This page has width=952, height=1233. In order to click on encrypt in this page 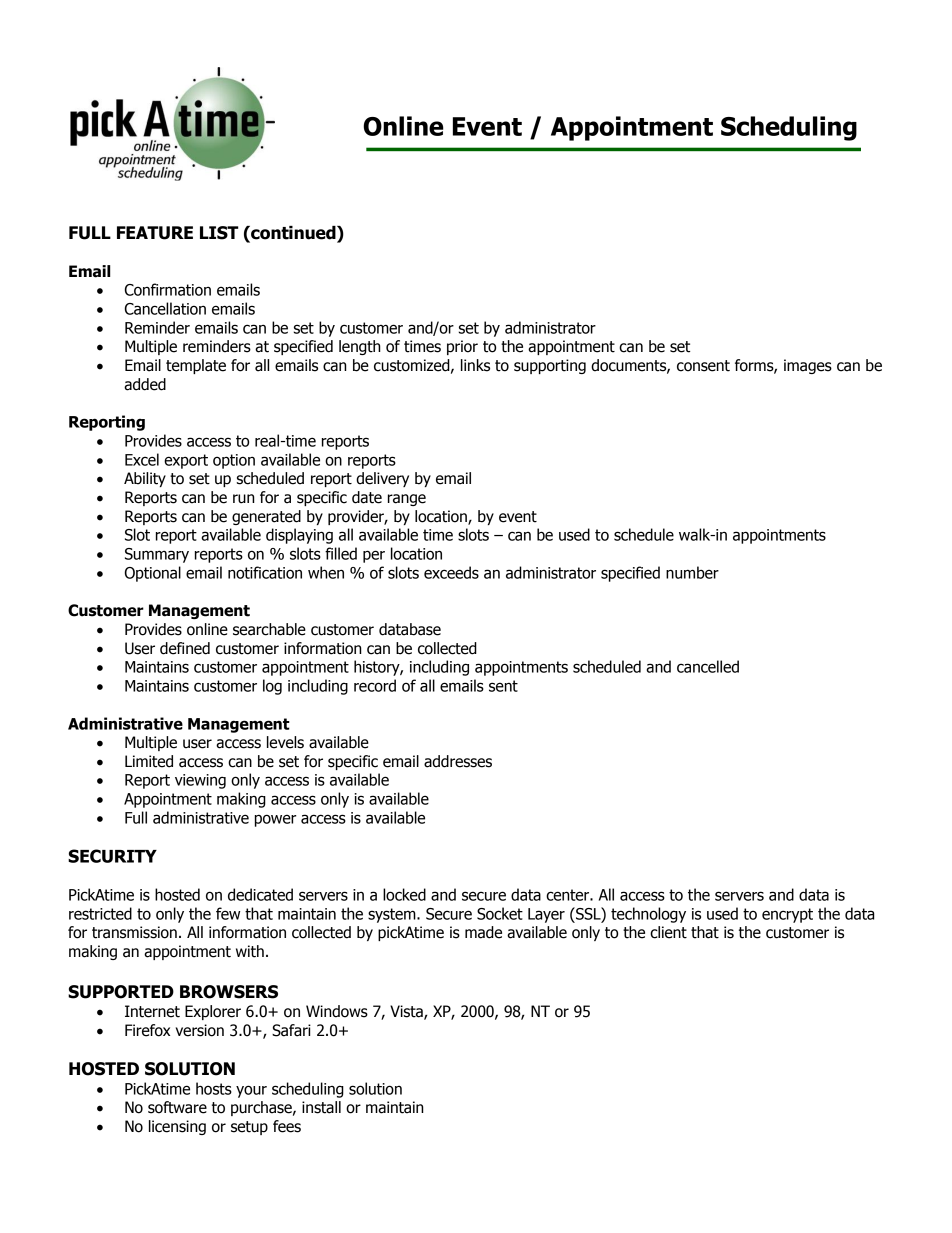, I will do `click(787, 915)`.
